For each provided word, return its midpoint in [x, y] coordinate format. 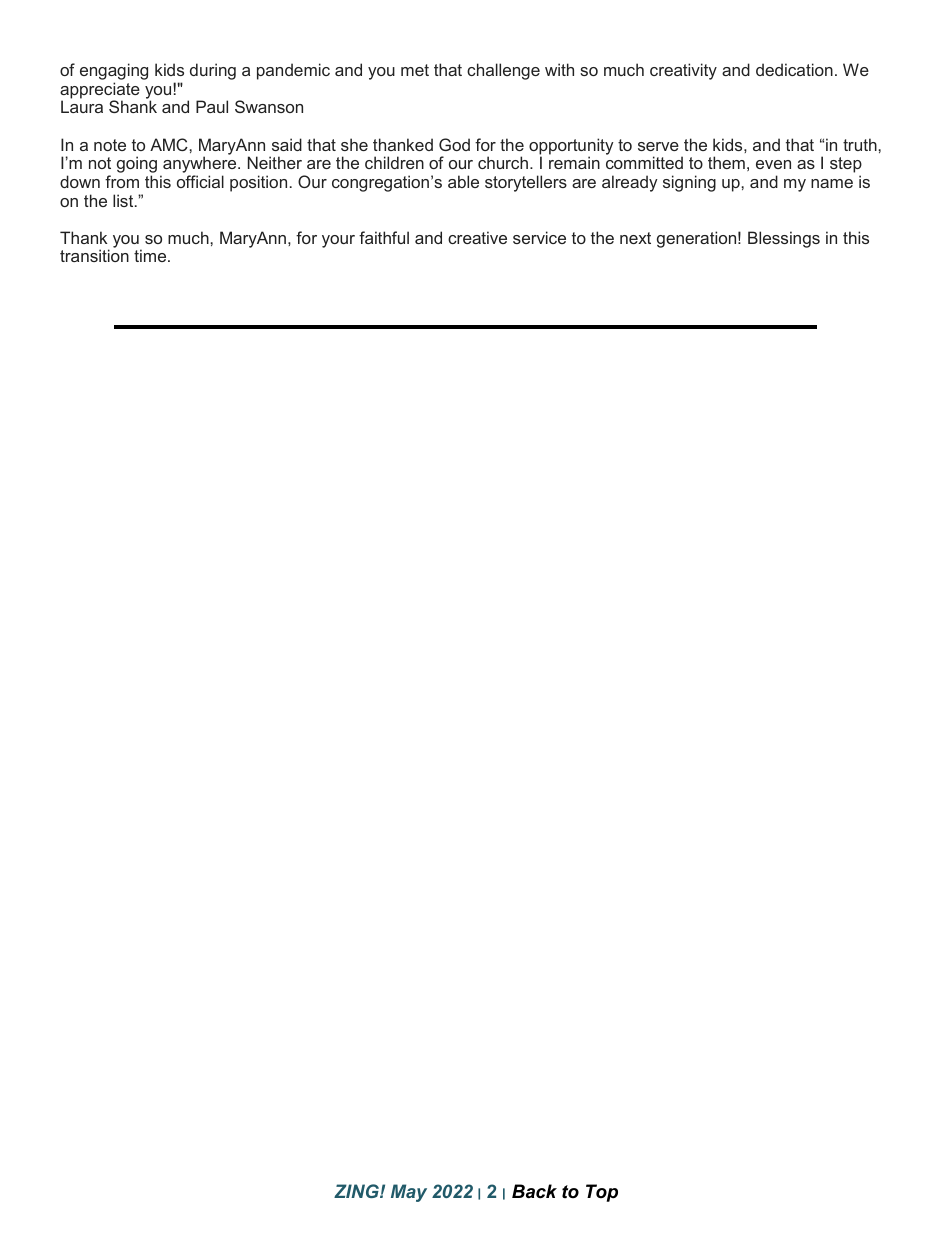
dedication [794, 69]
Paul [212, 106]
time [151, 255]
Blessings [784, 239]
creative [477, 237]
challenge [503, 71]
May [409, 1193]
